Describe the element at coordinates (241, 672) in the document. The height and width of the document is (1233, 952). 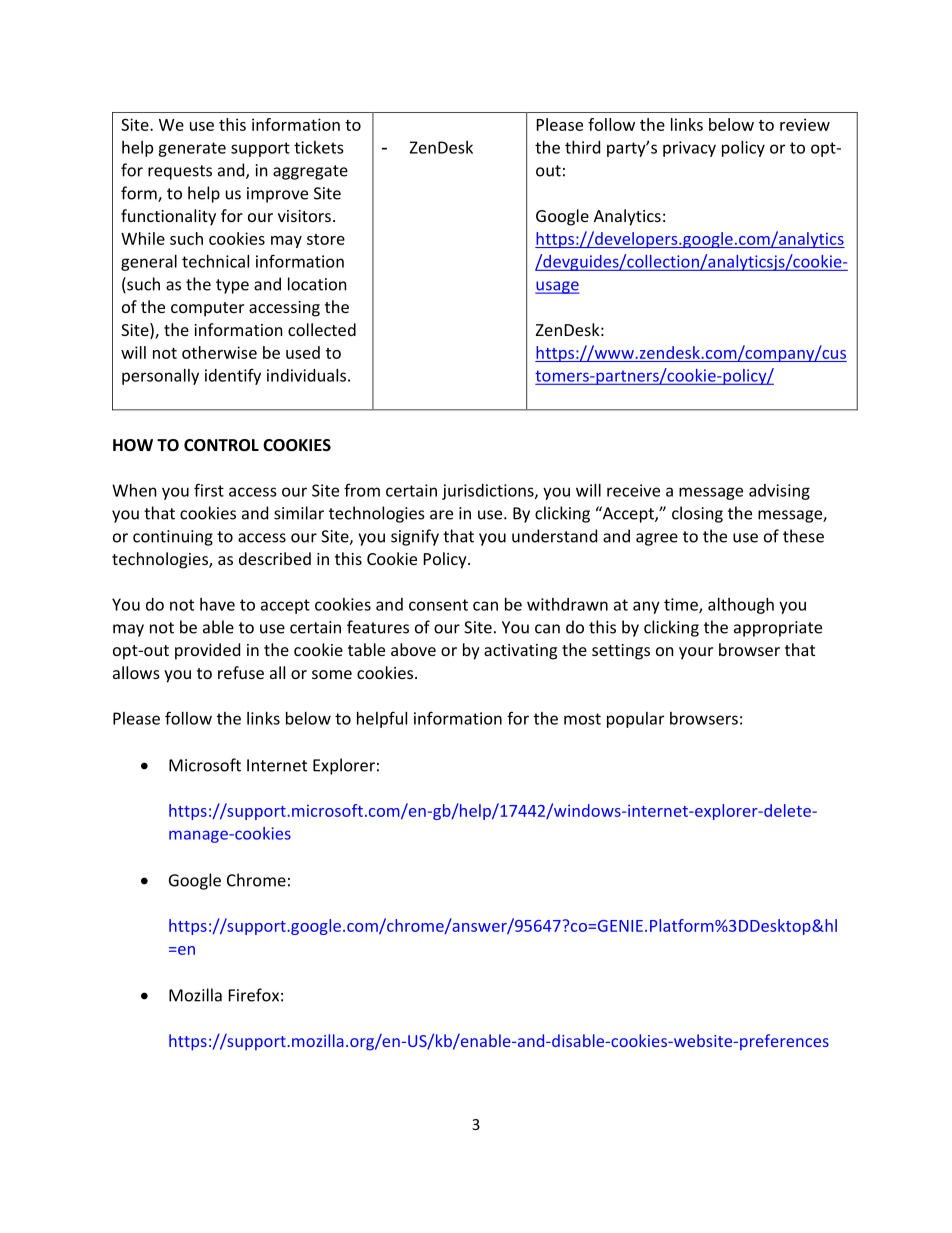
I see `refuse` at that location.
